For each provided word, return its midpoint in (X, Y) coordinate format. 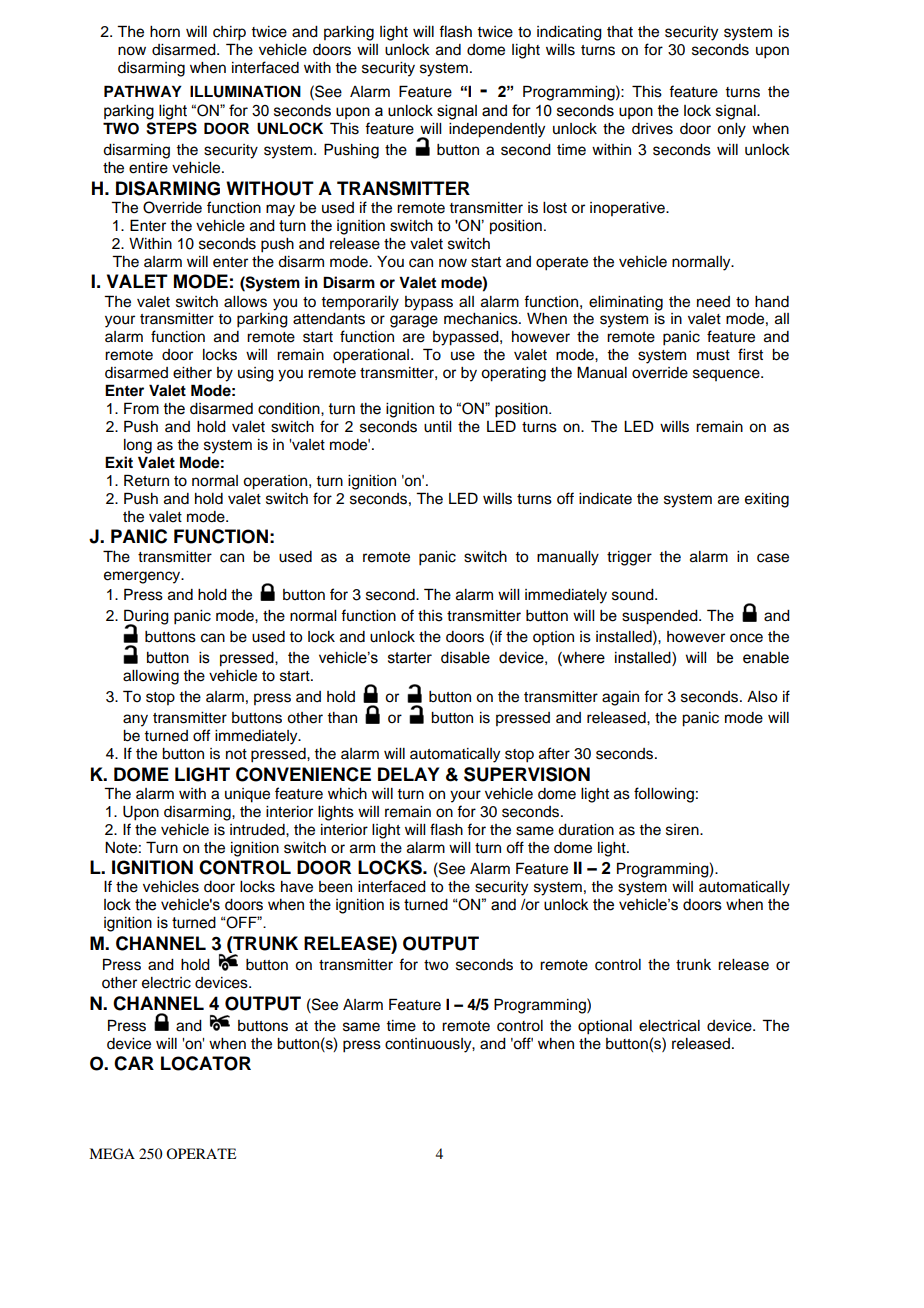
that (620, 32)
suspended (661, 617)
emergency (143, 577)
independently (497, 130)
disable (465, 657)
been (335, 887)
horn (165, 32)
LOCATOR (206, 1063)
